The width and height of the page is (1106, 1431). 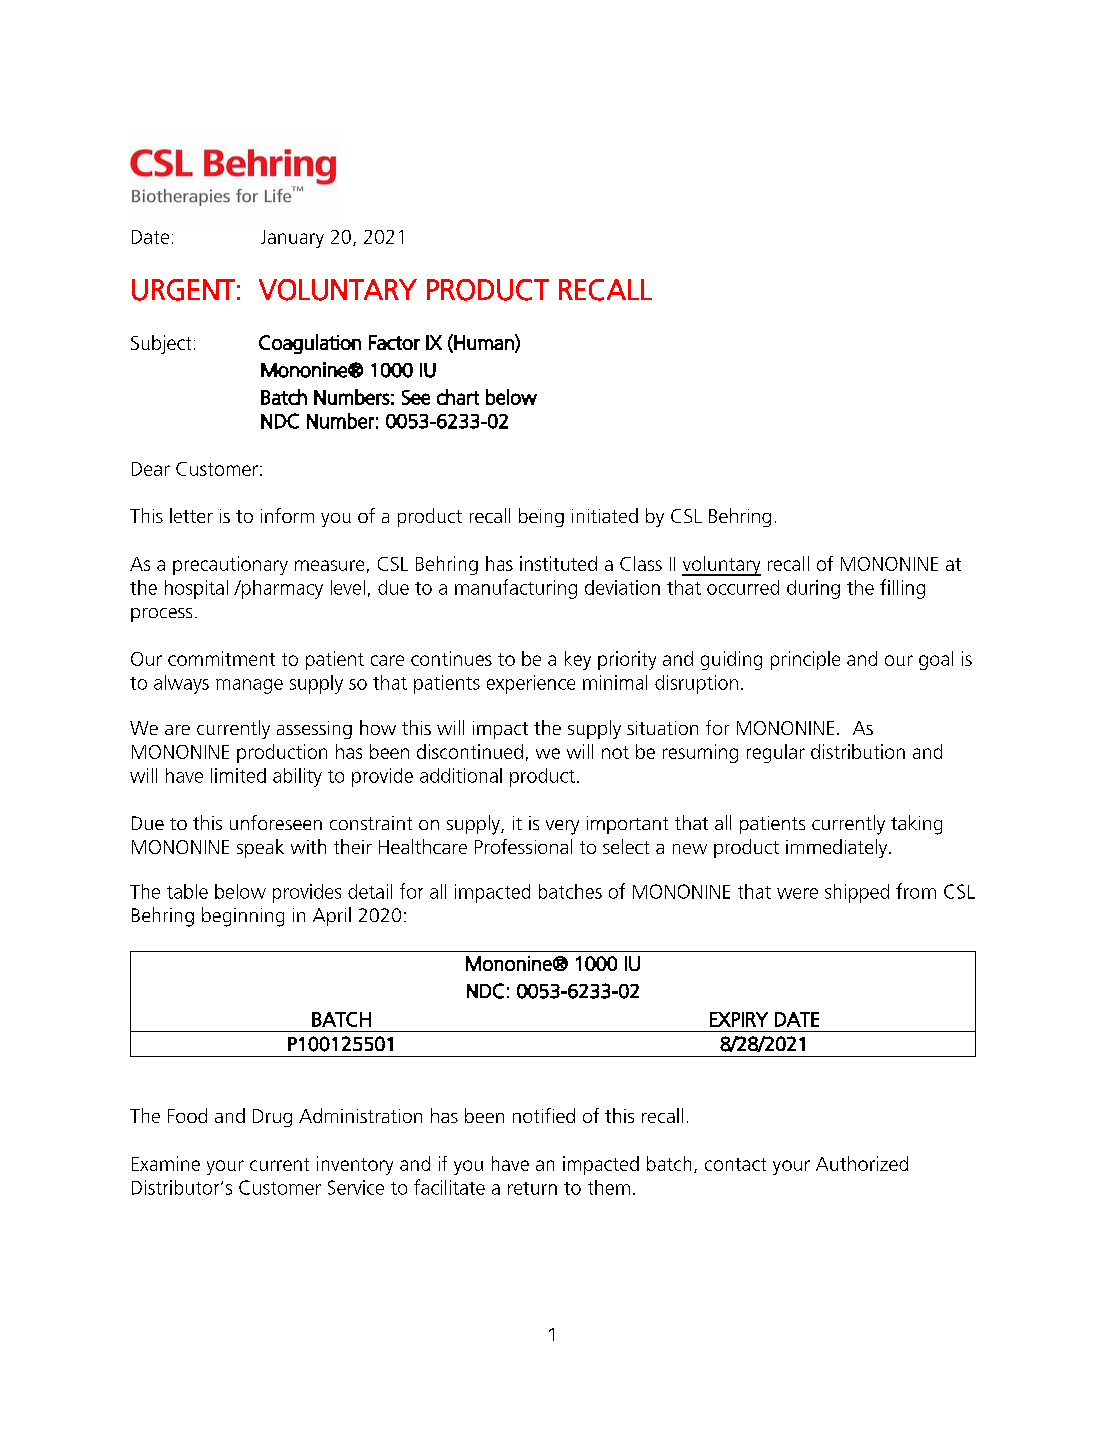 I want to click on return, so click(x=532, y=1188).
